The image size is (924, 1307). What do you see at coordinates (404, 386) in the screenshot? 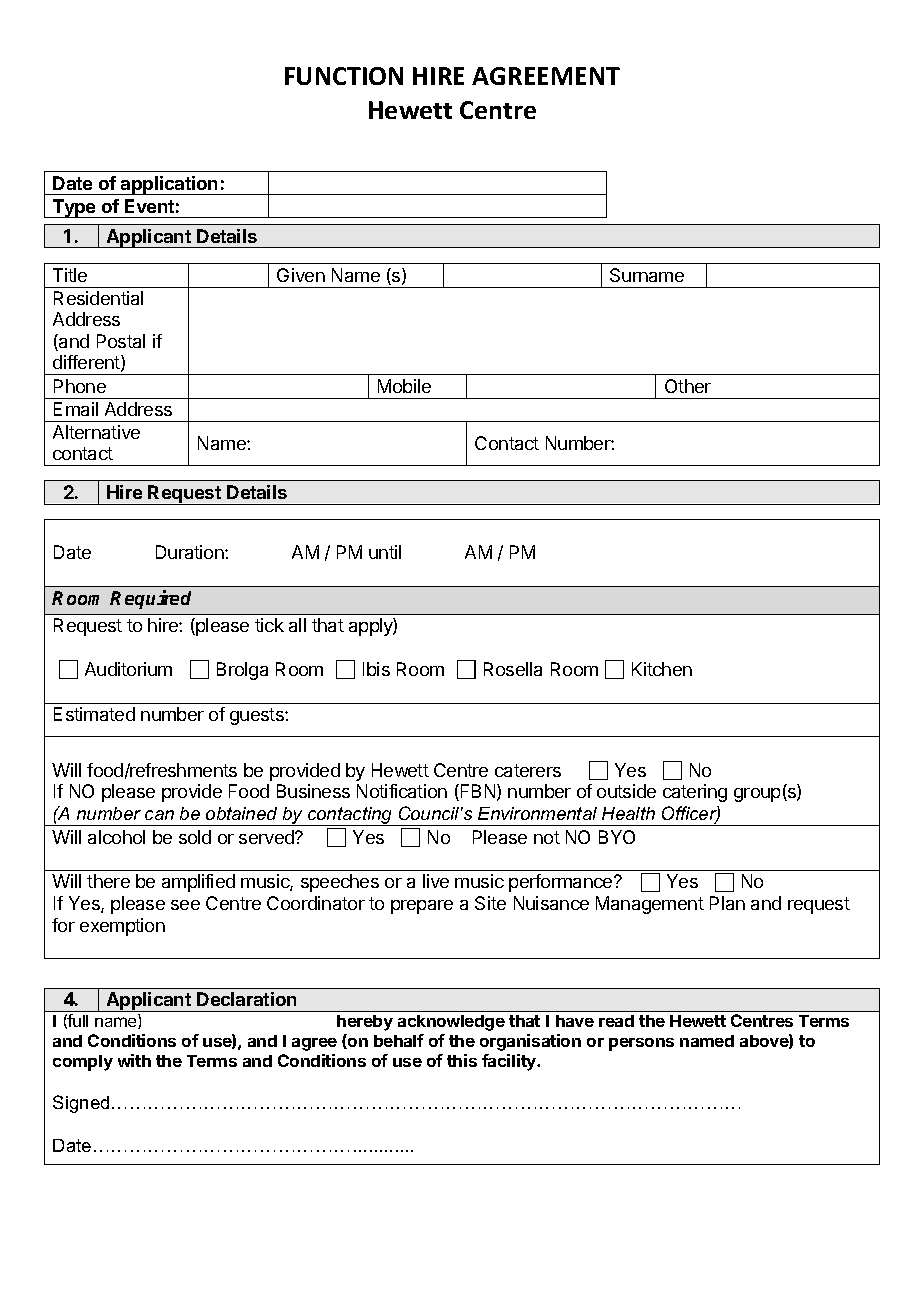
I see `Mobile` at bounding box center [404, 386].
